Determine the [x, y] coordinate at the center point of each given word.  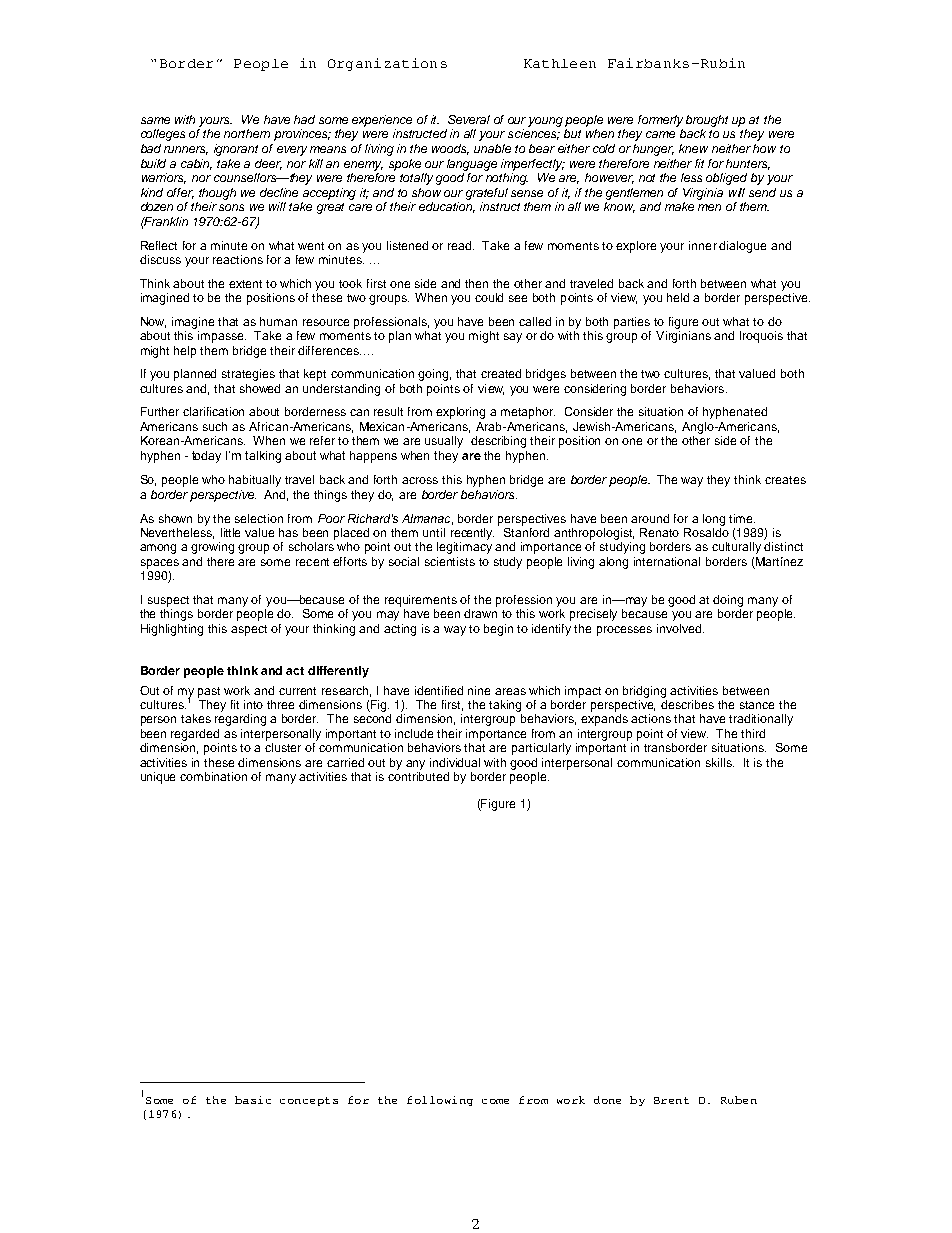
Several [469, 119]
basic [253, 1100]
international [667, 561]
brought [707, 121]
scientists [450, 561]
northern [247, 133]
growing [212, 548]
